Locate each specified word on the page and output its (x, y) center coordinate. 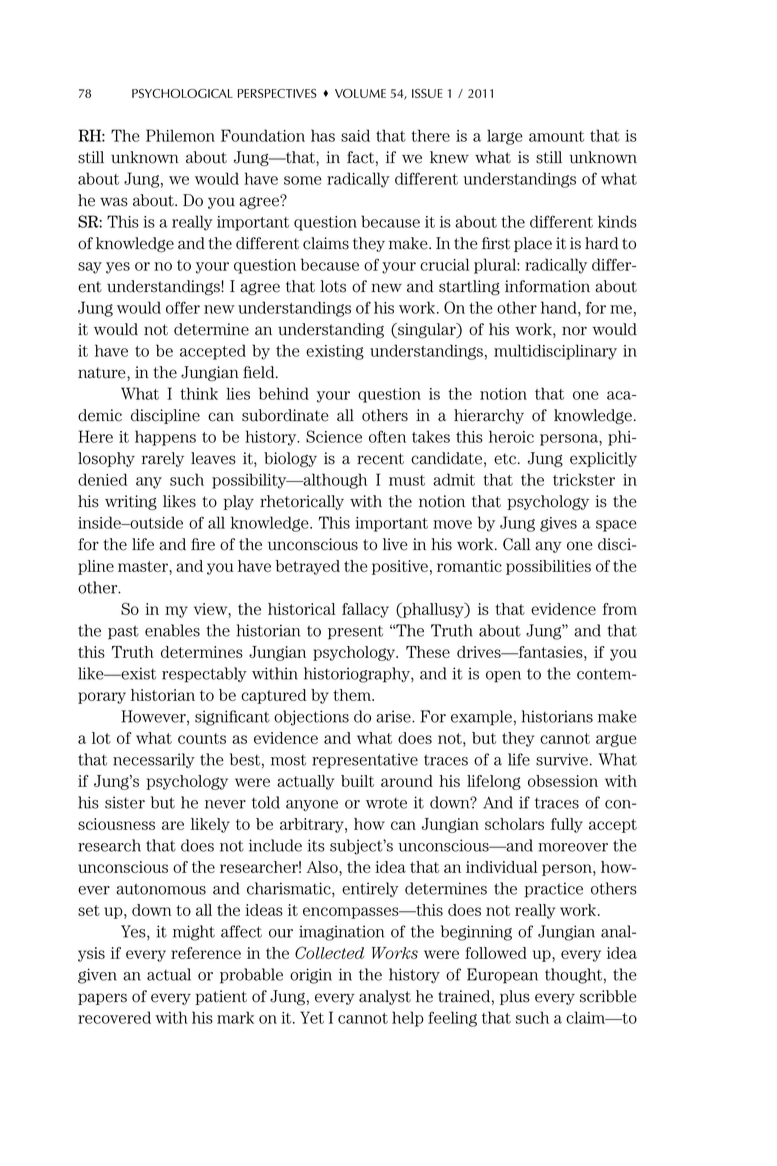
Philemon (180, 135)
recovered (114, 1017)
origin (311, 976)
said (355, 135)
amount (556, 136)
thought (573, 976)
